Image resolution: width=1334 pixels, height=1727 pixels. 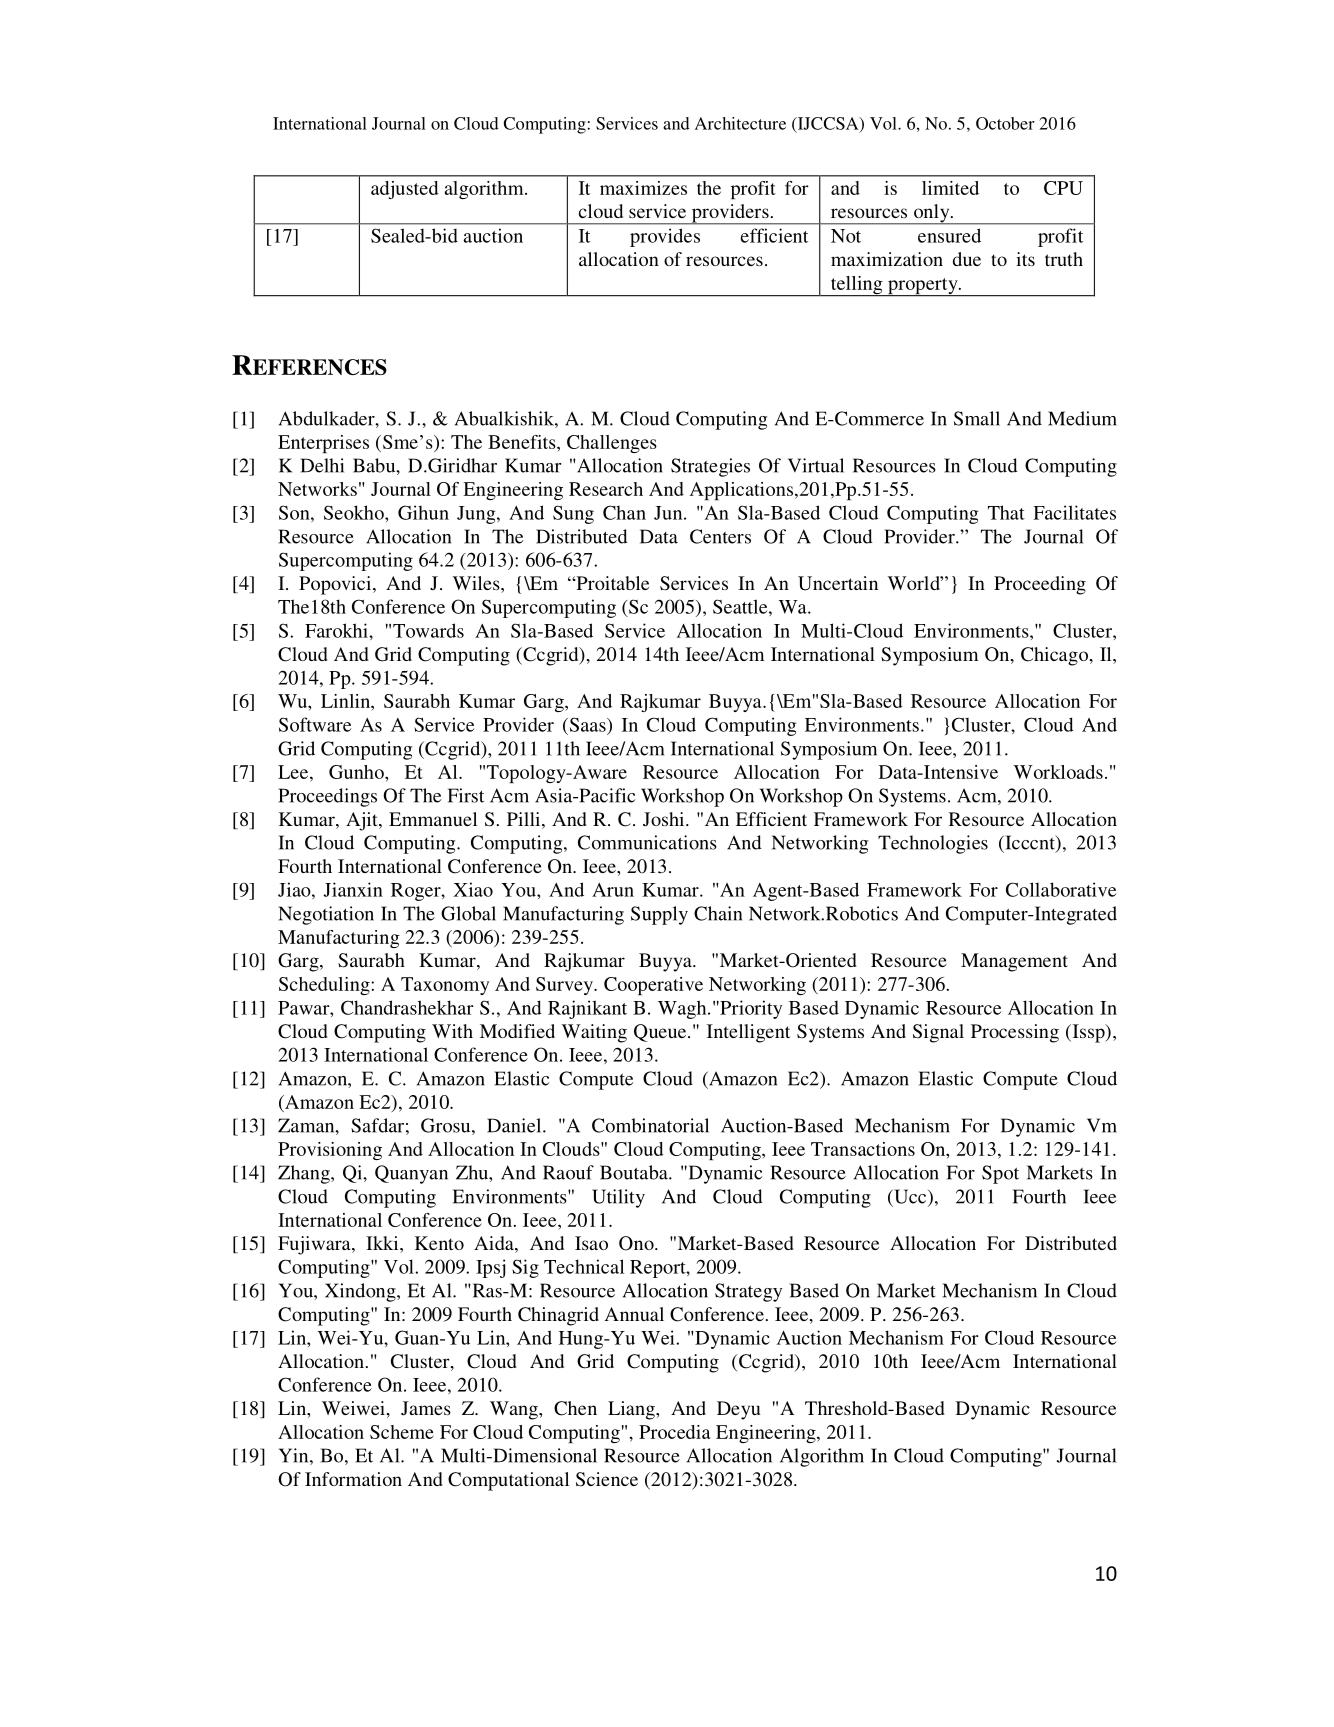 What do you see at coordinates (665, 819) in the screenshot?
I see `Joshi` at bounding box center [665, 819].
